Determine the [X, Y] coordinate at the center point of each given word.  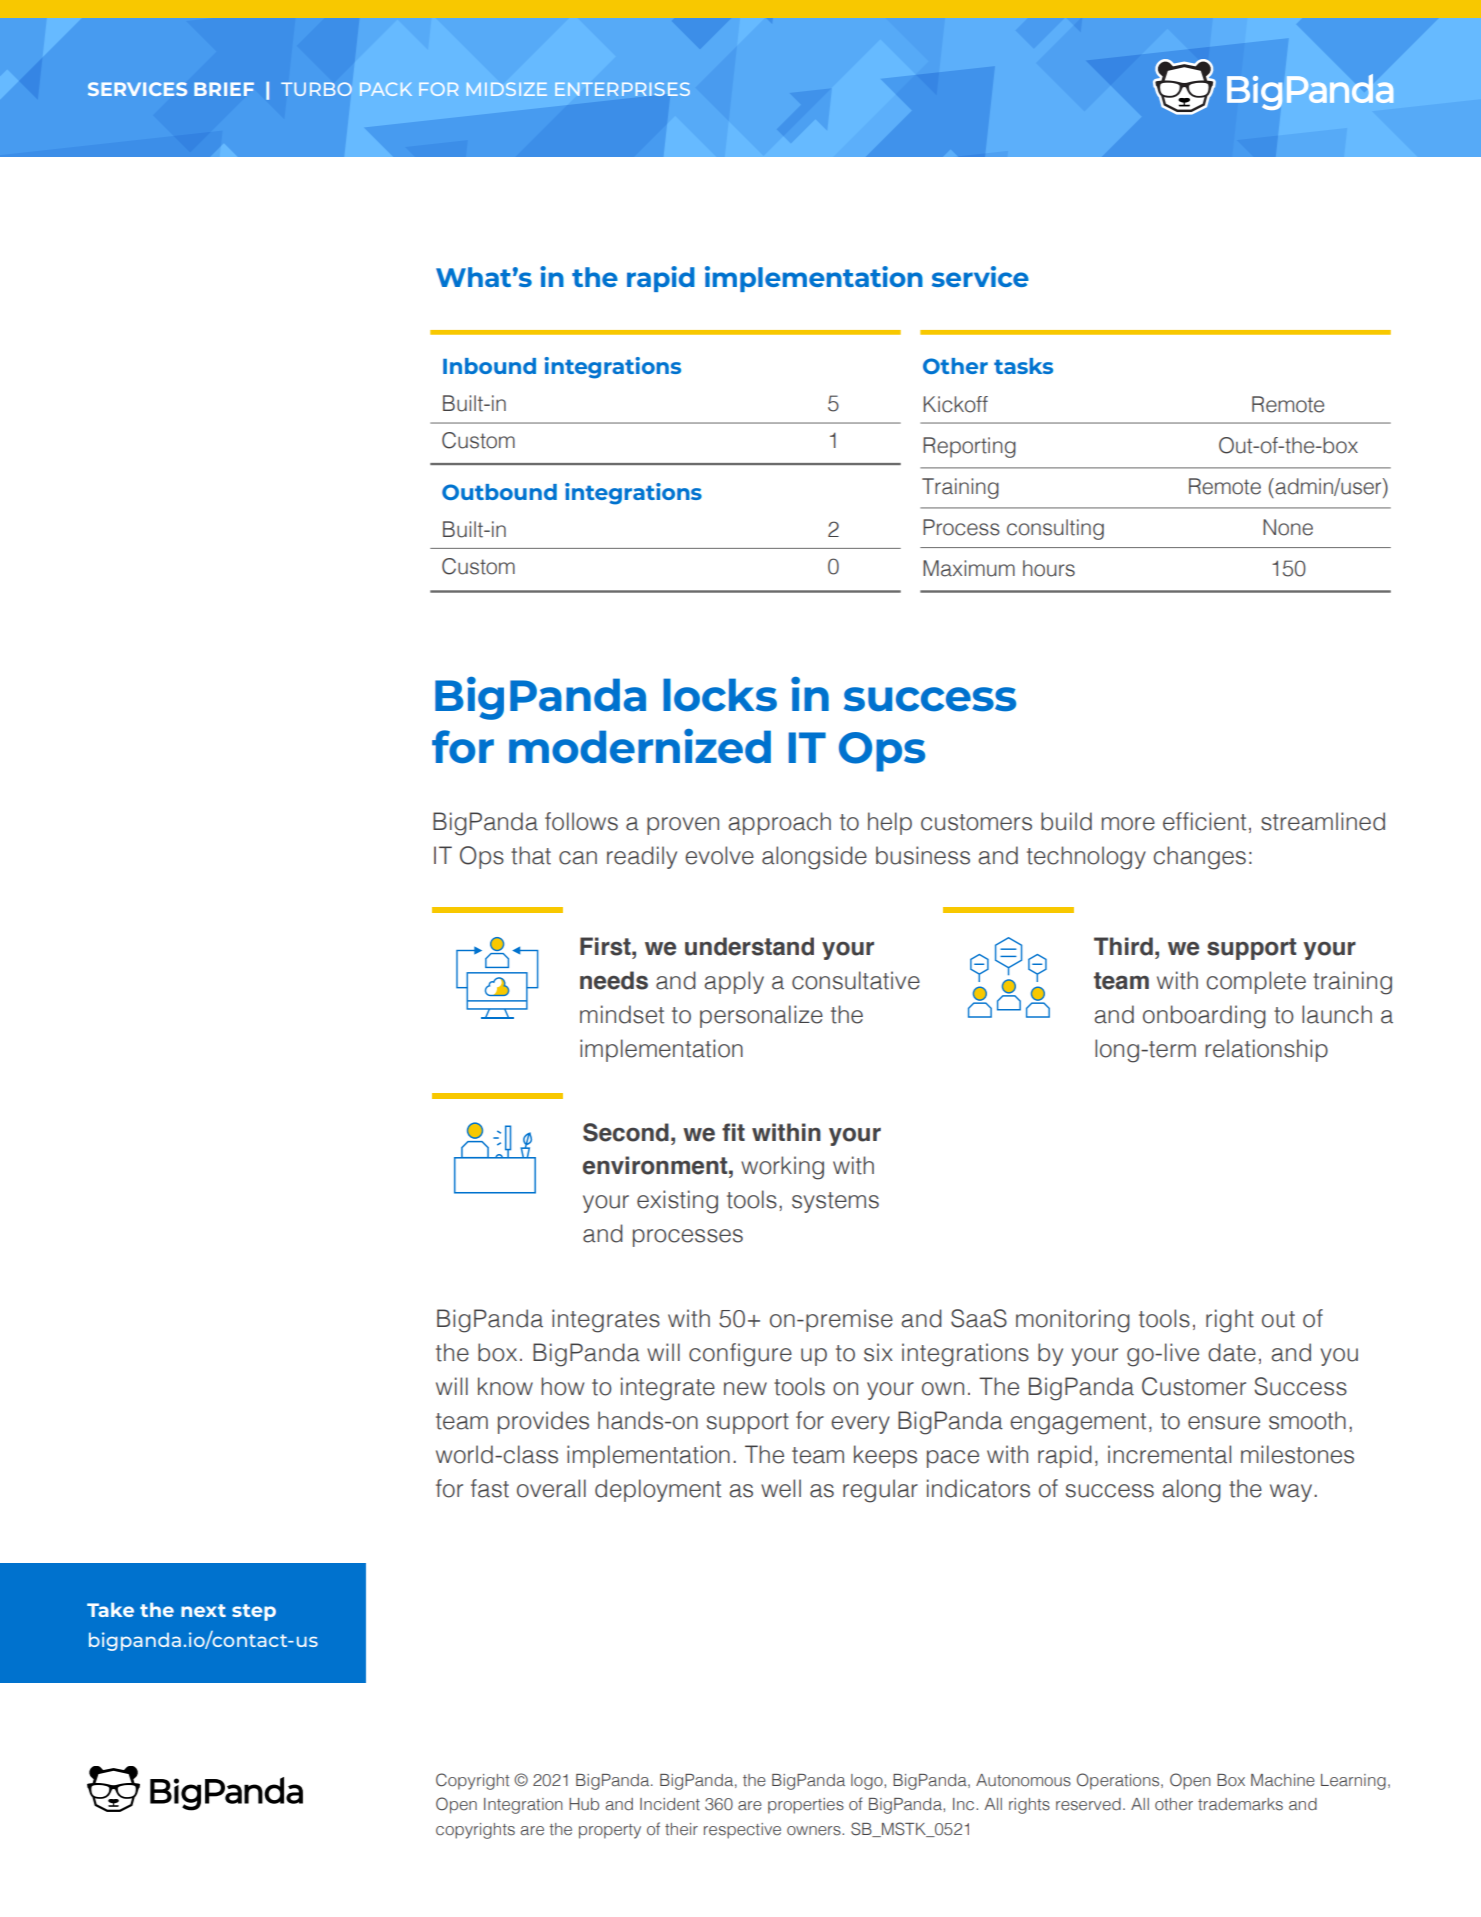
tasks [1023, 366]
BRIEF [224, 89]
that [531, 855]
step [254, 1612]
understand [749, 946]
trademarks [1240, 1804]
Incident [670, 1804]
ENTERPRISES [622, 89]
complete [1256, 982]
